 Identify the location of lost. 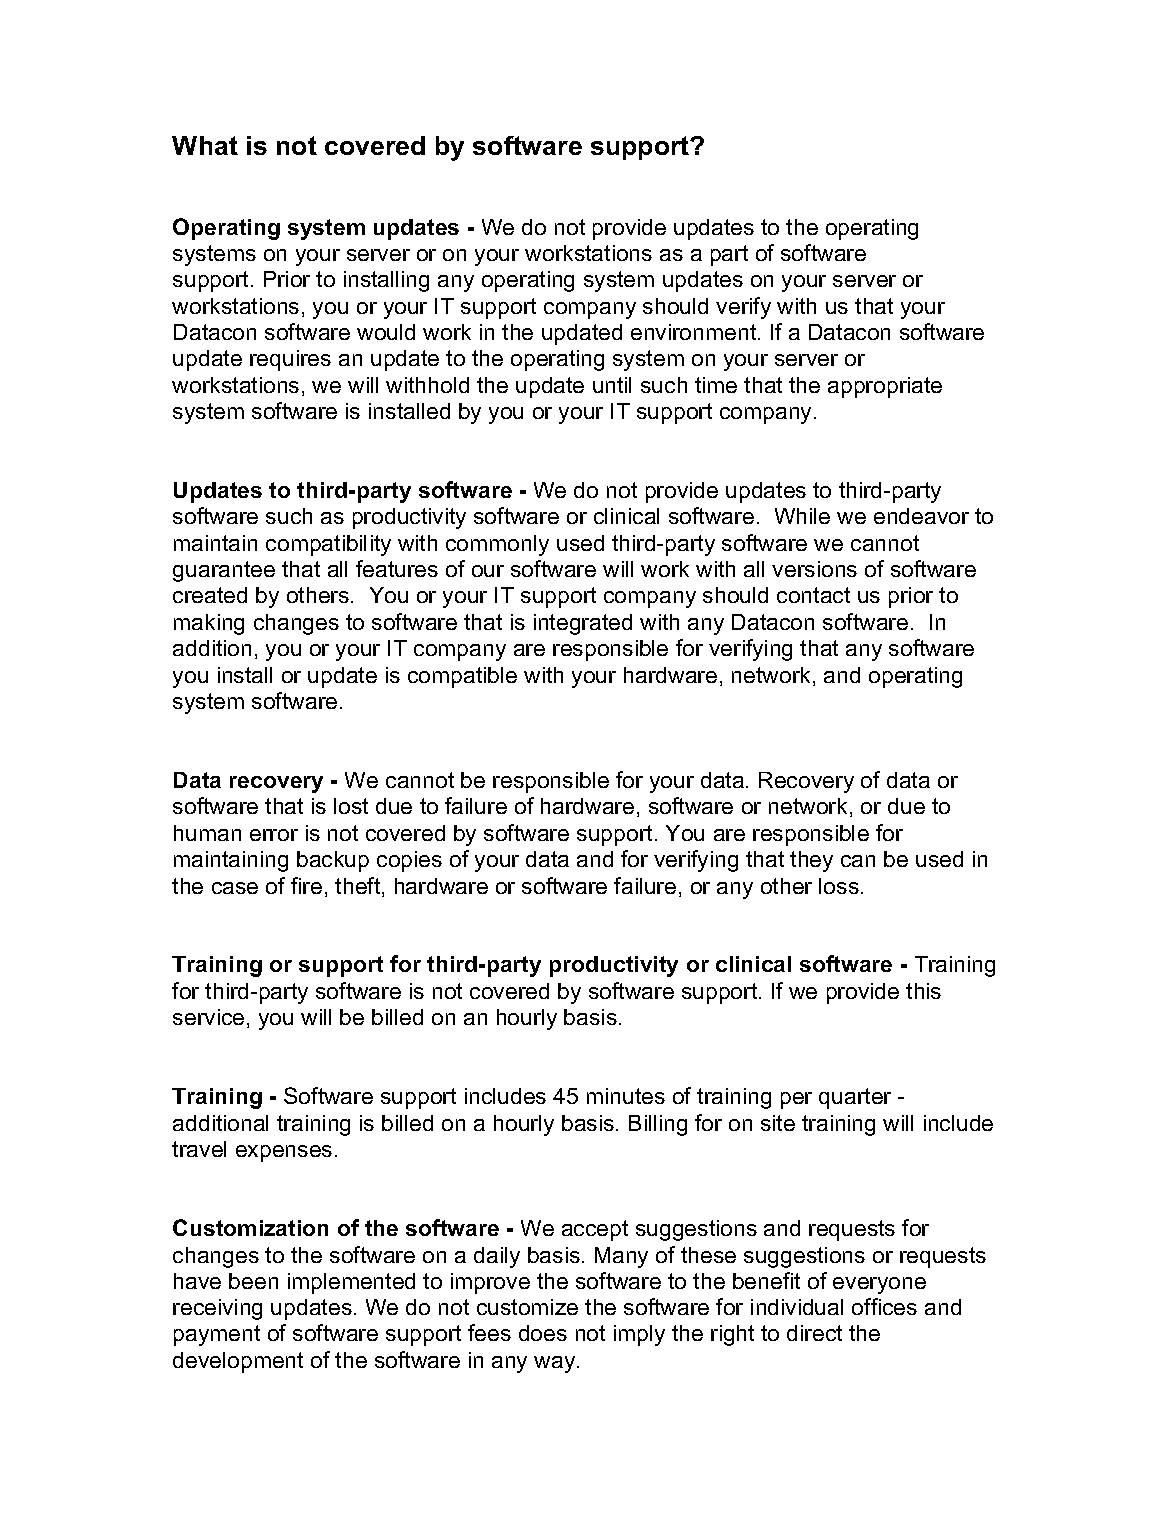
(351, 806).
